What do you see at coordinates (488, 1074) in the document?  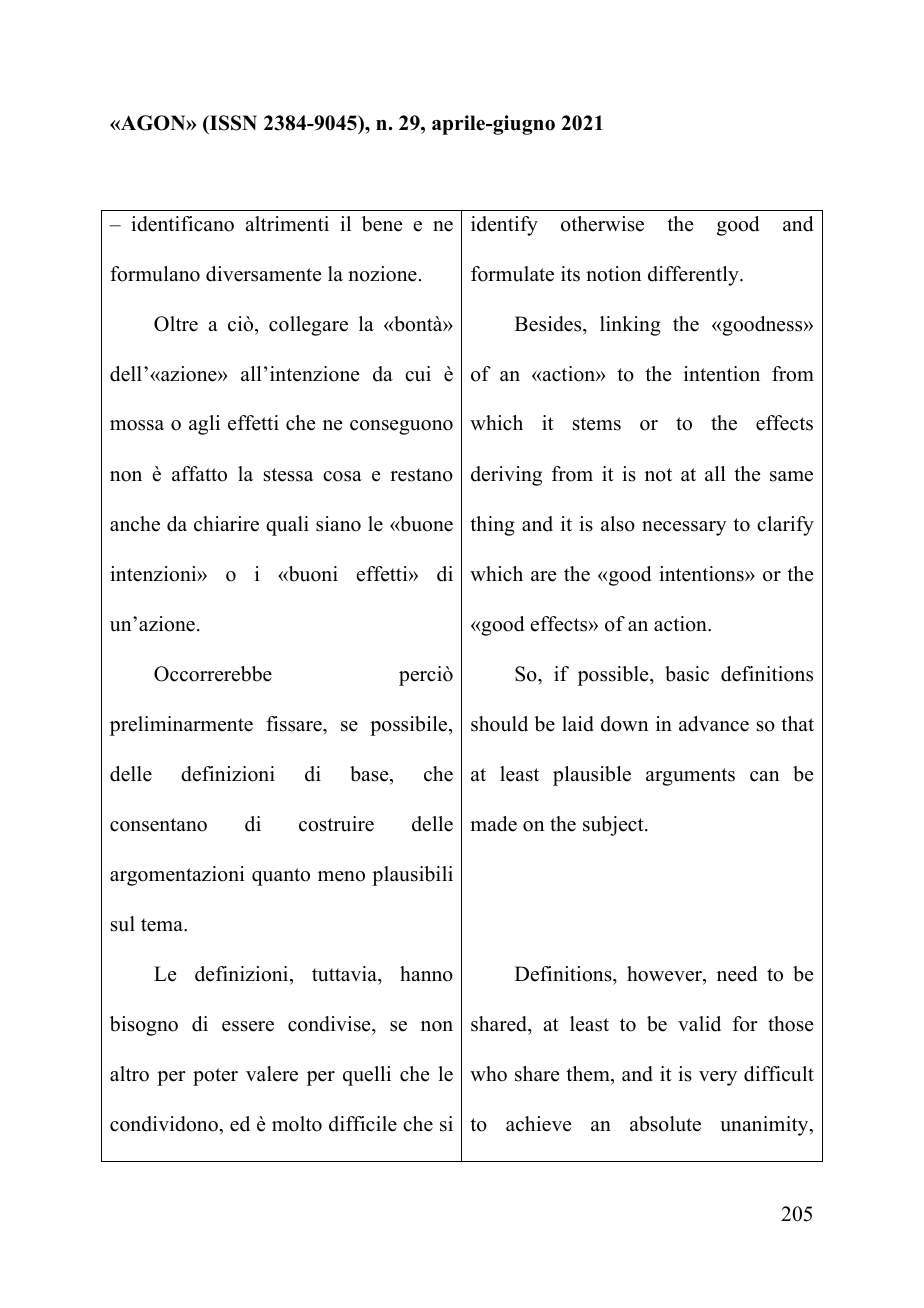 I see `who` at bounding box center [488, 1074].
